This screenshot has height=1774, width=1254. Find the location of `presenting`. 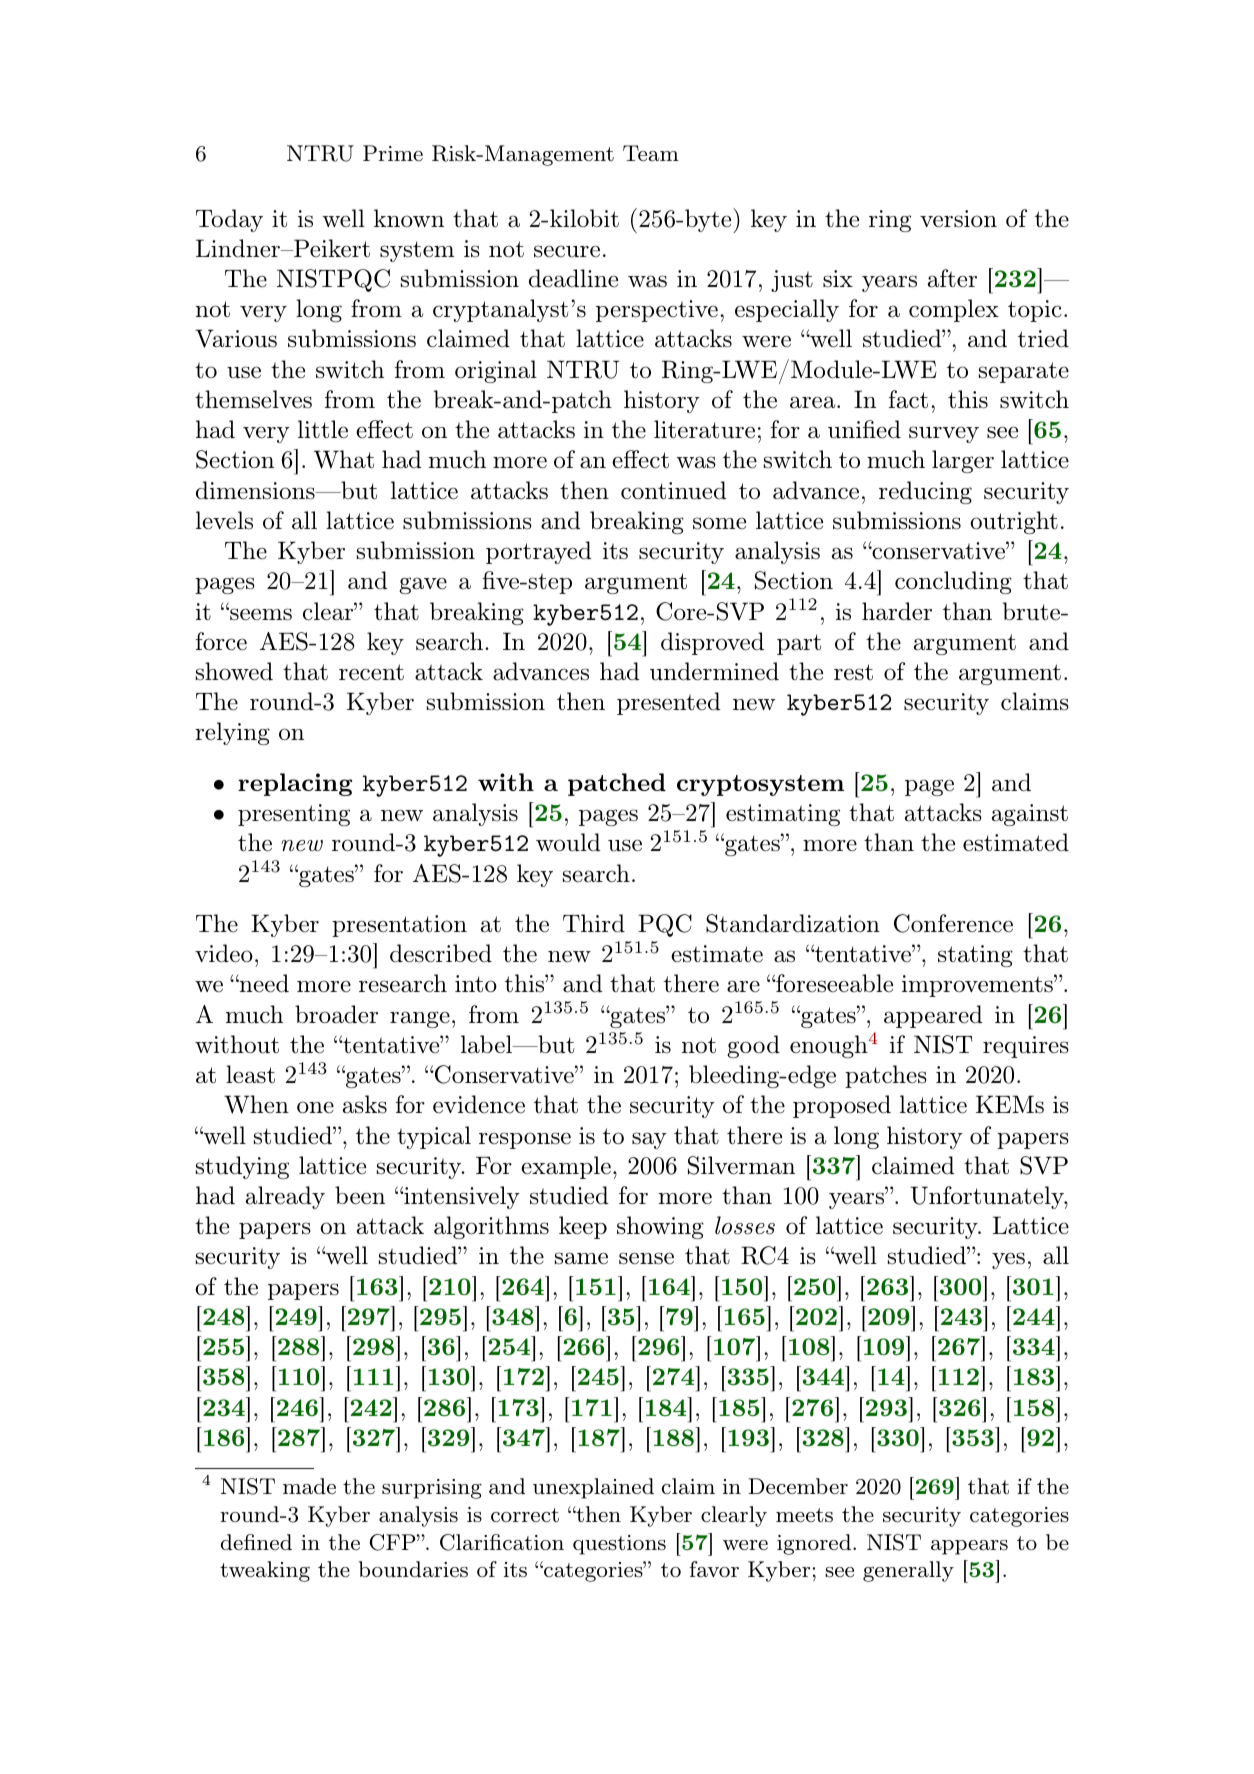

presenting is located at coordinates (294, 815).
